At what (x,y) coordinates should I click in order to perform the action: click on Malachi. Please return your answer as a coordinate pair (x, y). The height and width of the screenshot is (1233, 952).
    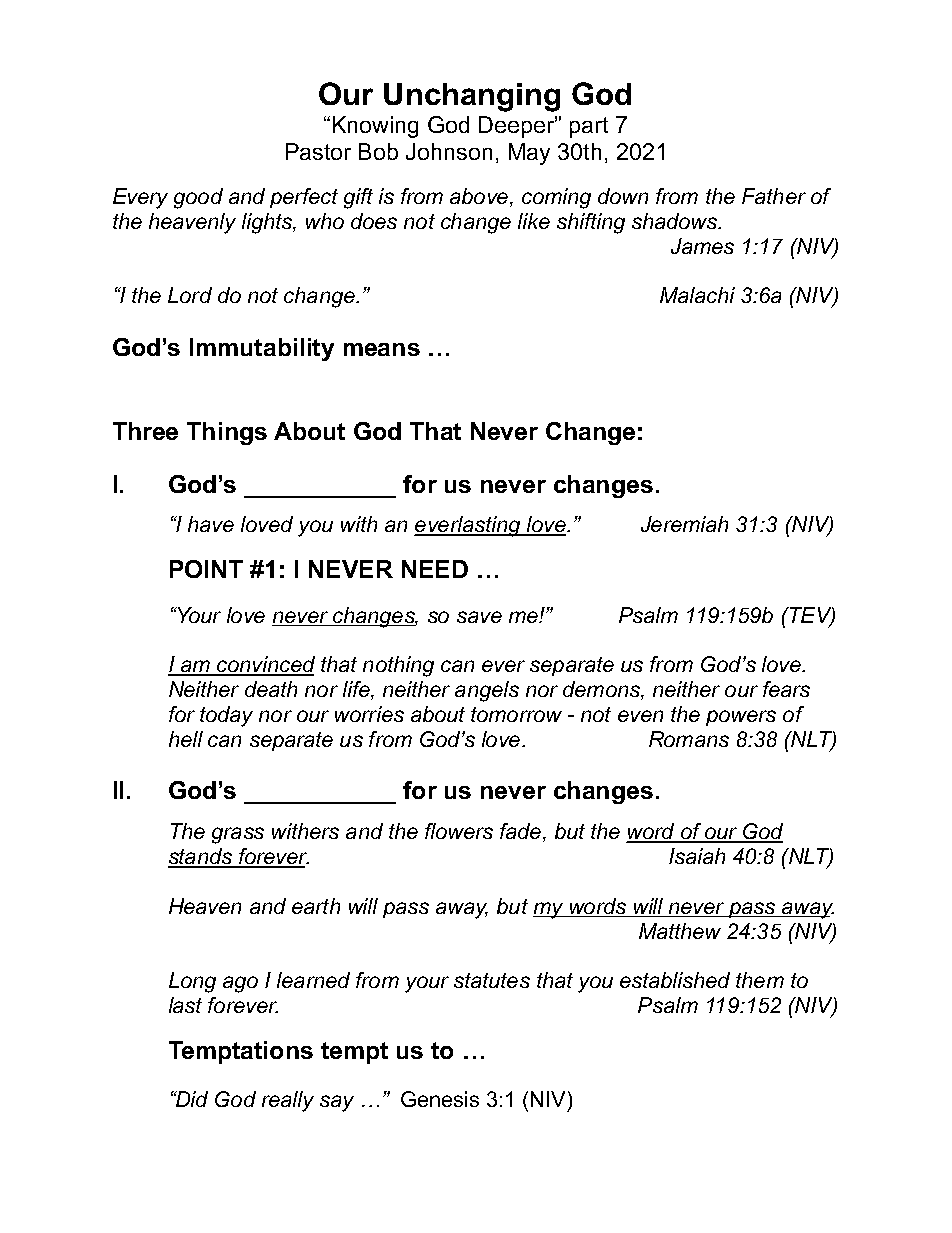
    Looking at the image, I should click on (697, 295).
